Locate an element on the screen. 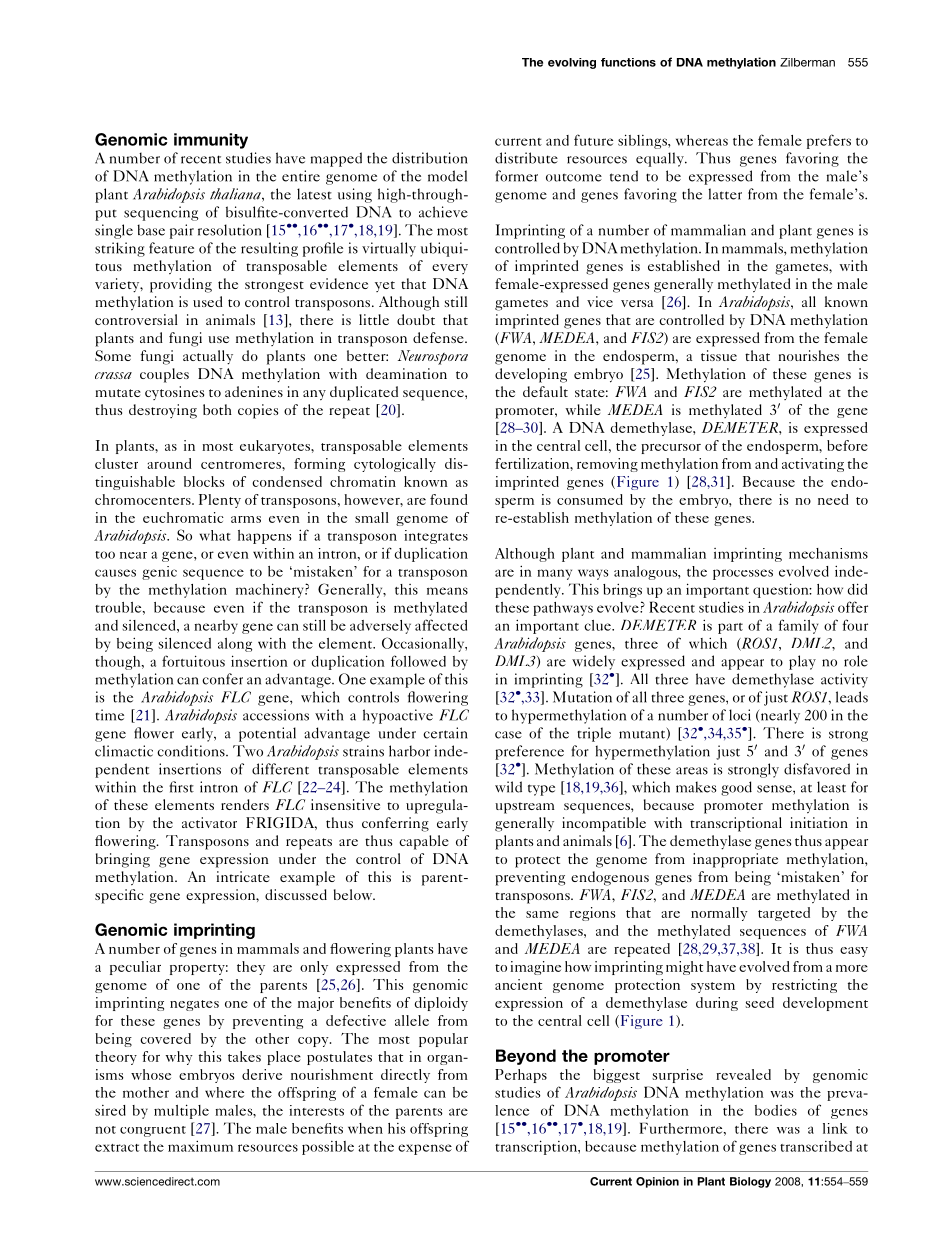  sense is located at coordinates (775, 789).
